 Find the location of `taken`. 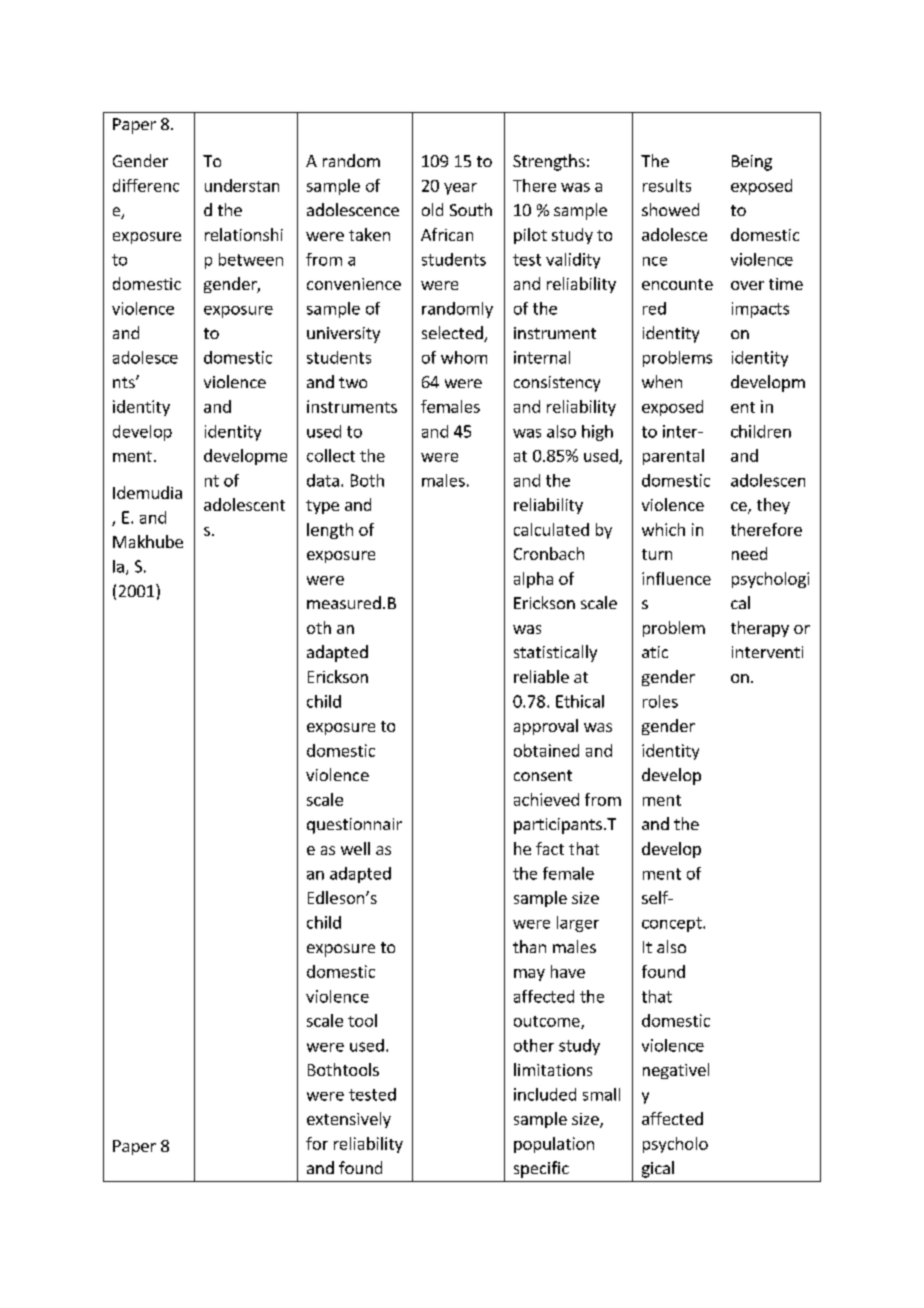

taken is located at coordinates (369, 234).
